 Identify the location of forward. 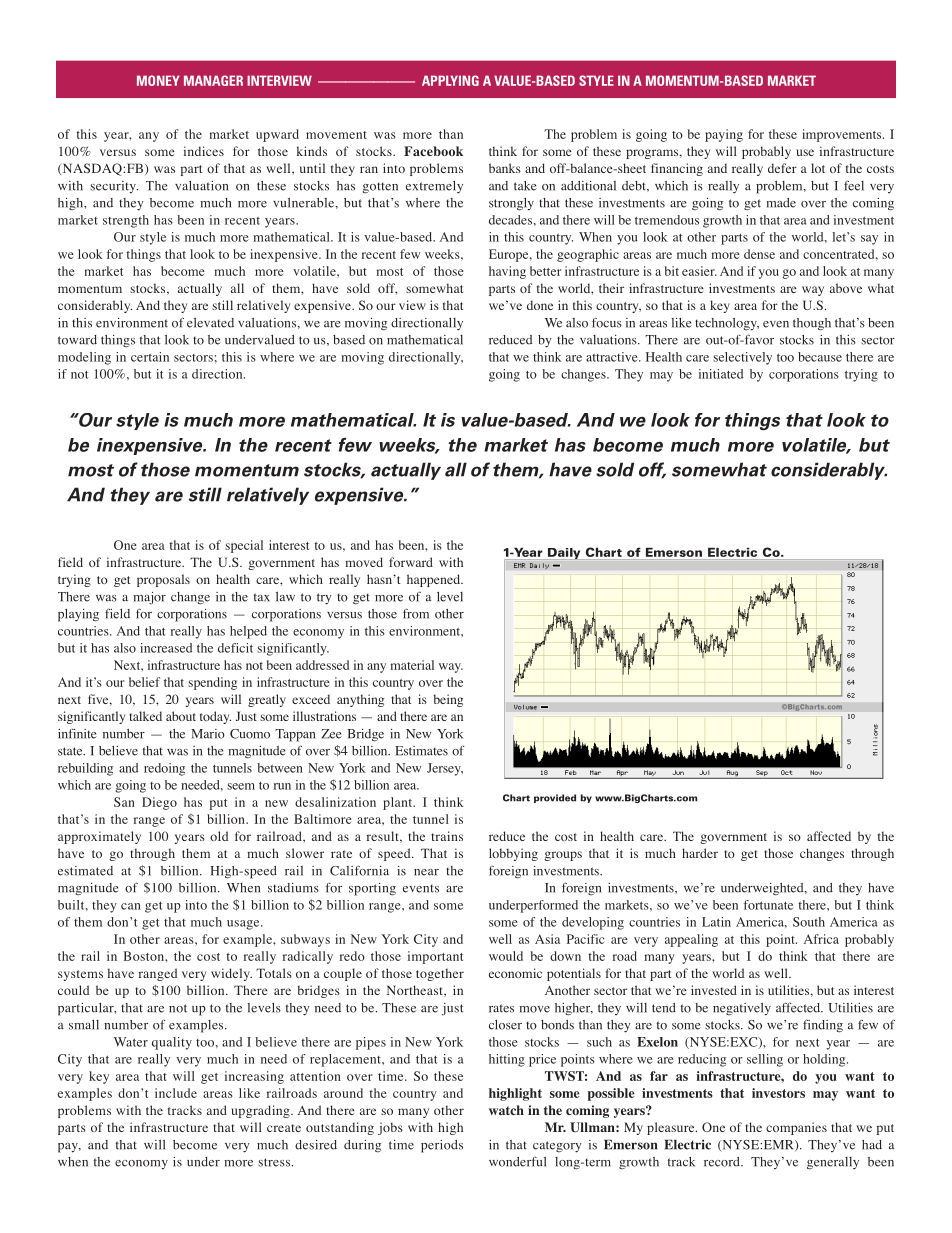
(411, 562).
